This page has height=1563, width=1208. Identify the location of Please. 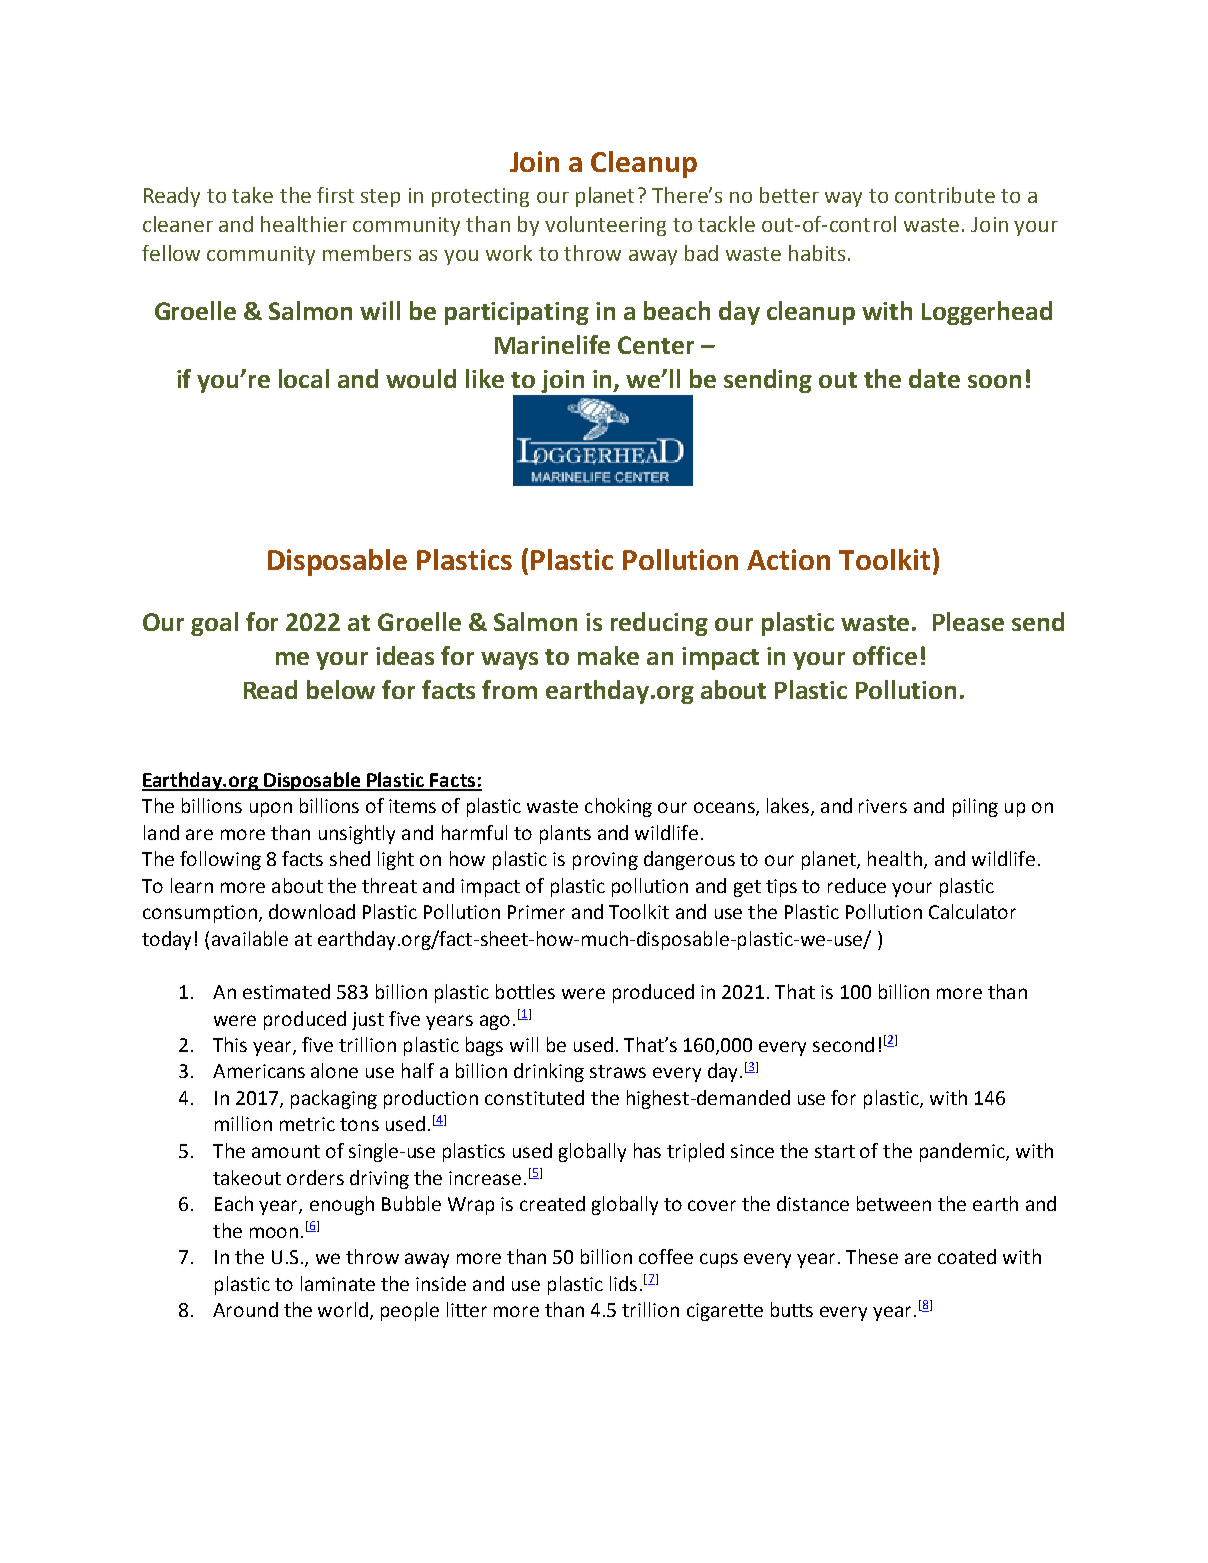
(968, 621).
